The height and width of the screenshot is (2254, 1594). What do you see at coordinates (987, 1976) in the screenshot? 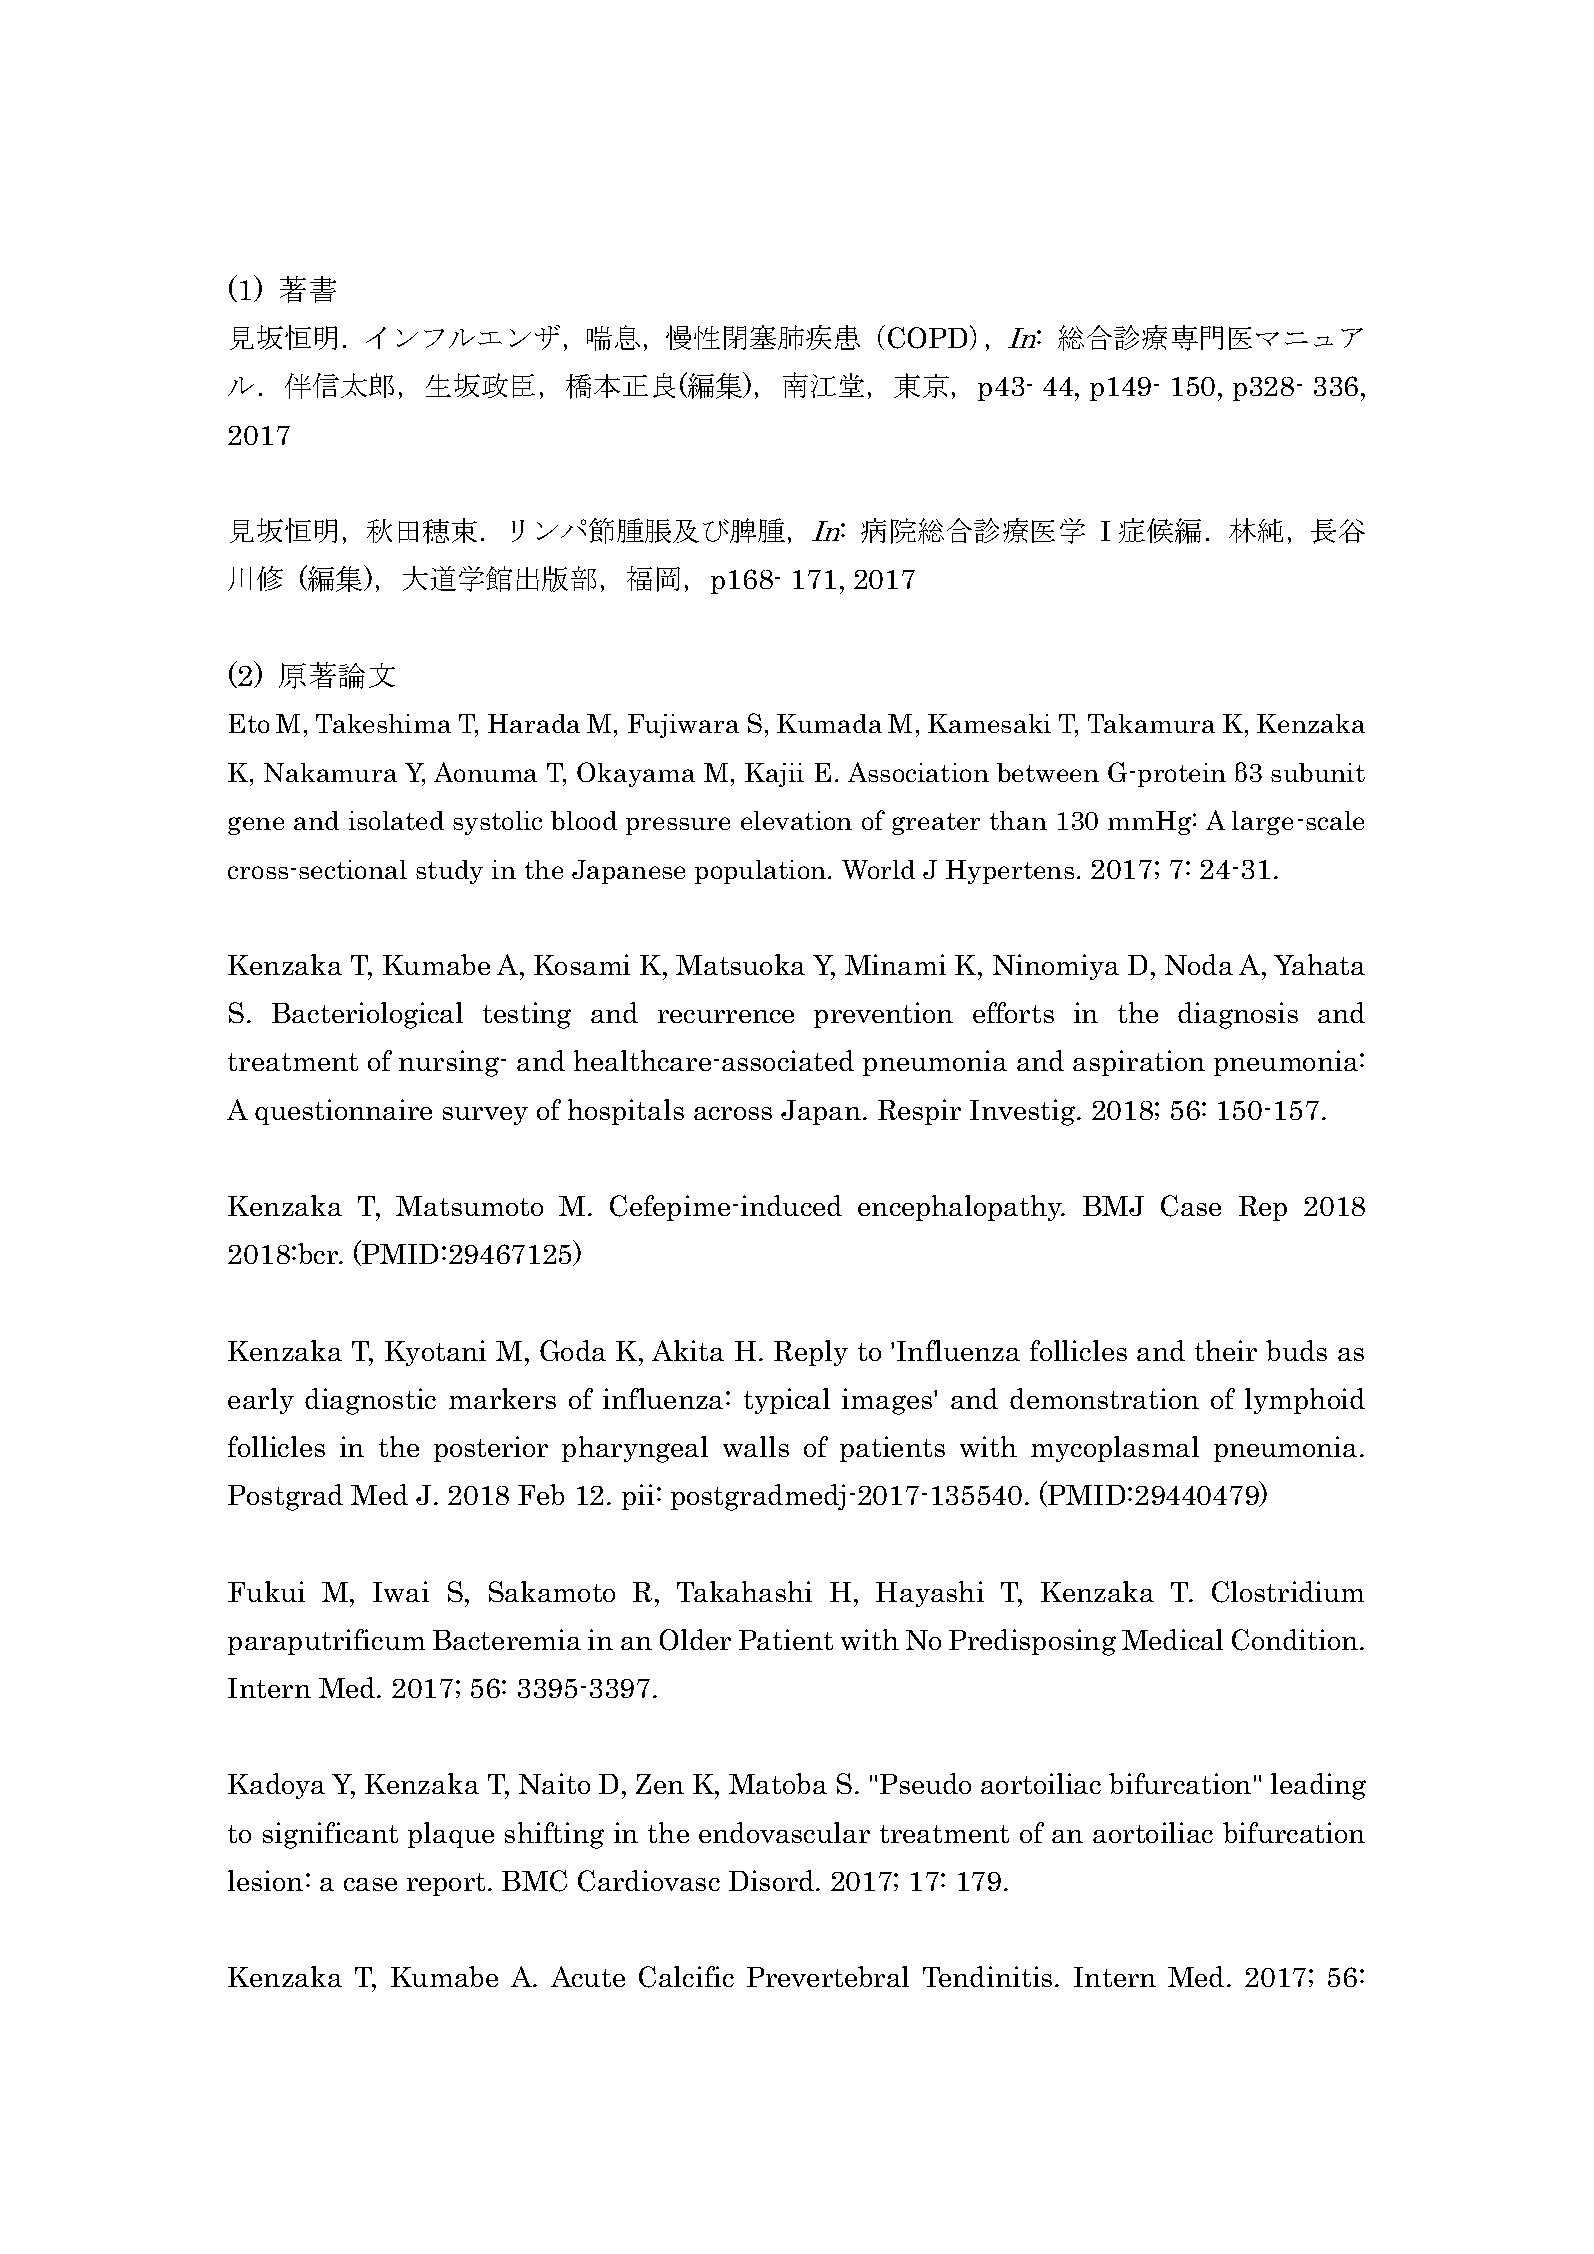
I see `Tendinitis` at bounding box center [987, 1976].
